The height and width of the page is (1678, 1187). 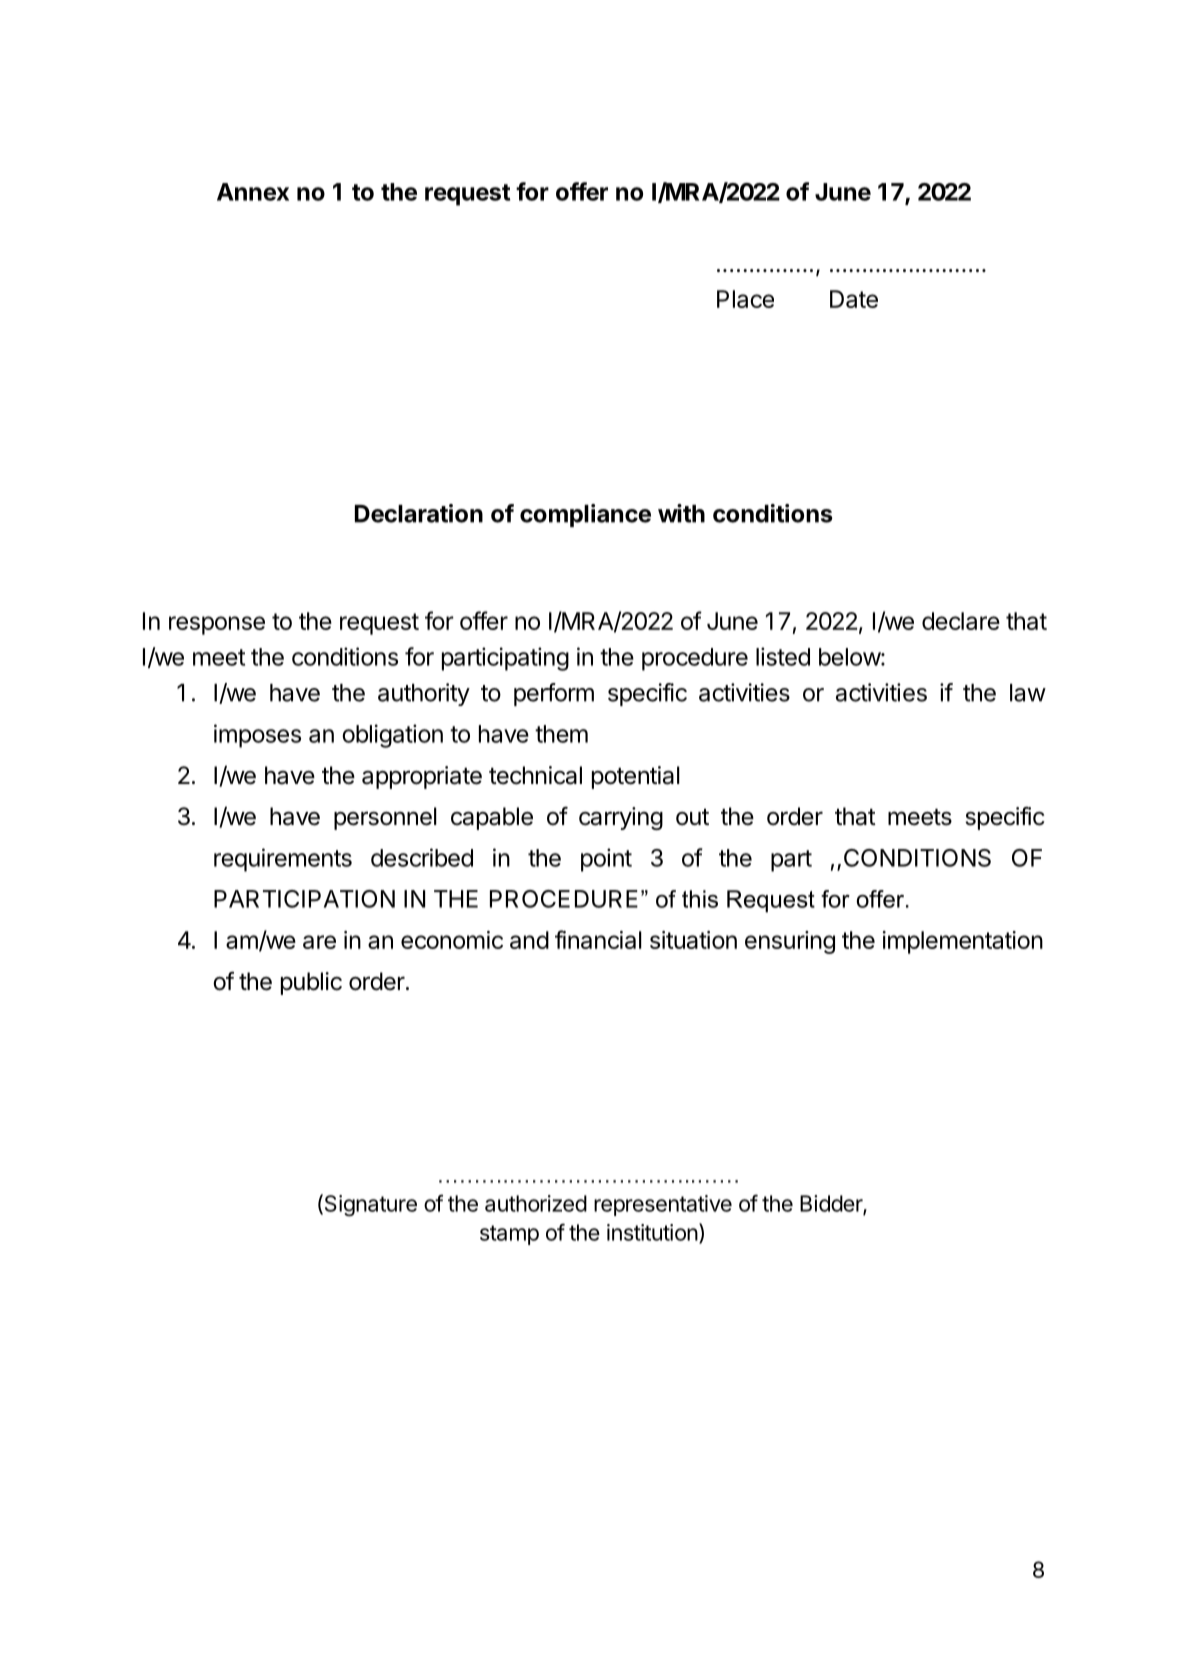 What do you see at coordinates (1028, 693) in the page?
I see `law` at bounding box center [1028, 693].
